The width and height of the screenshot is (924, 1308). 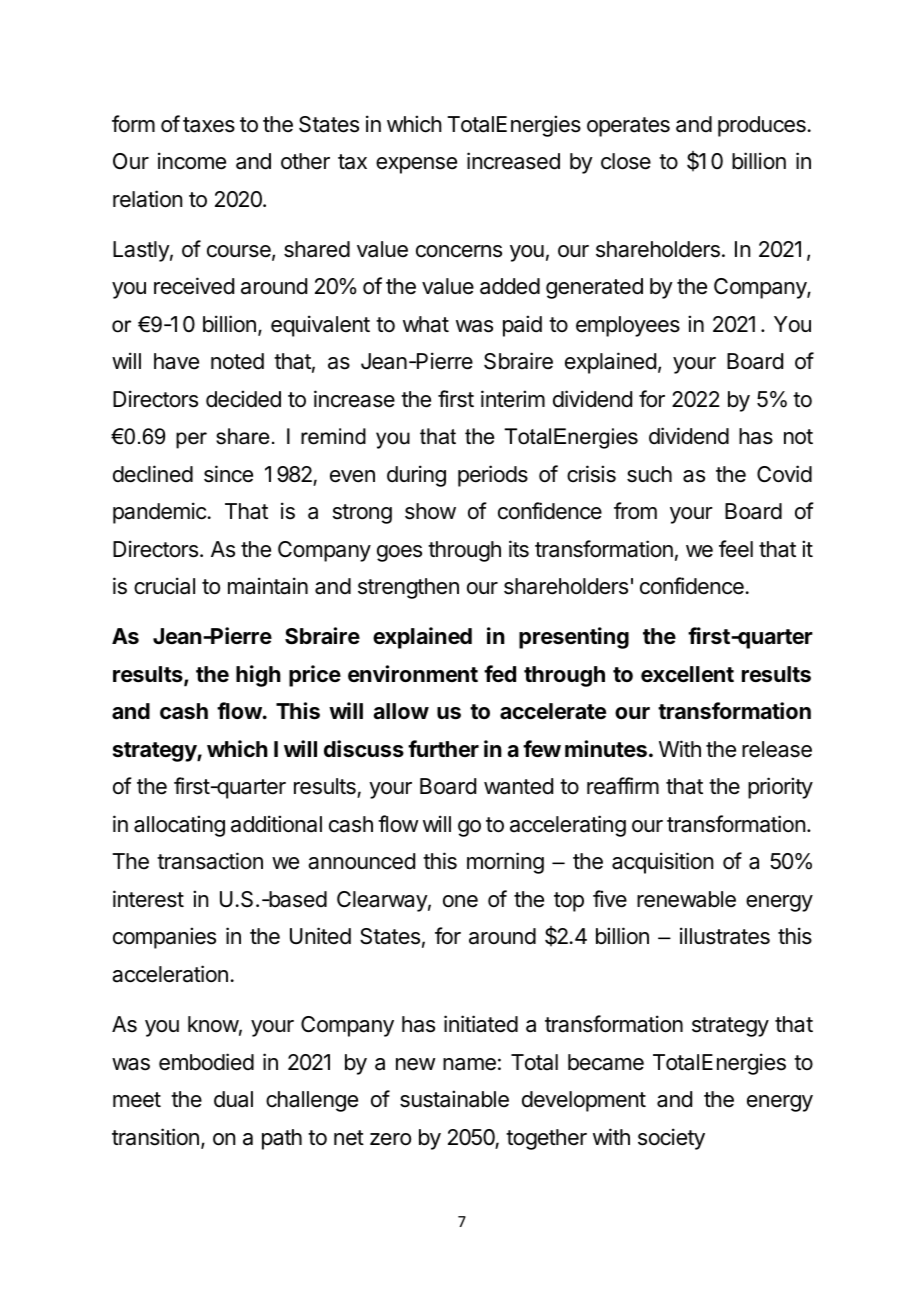 What do you see at coordinates (416, 165) in the screenshot?
I see `expense` at bounding box center [416, 165].
